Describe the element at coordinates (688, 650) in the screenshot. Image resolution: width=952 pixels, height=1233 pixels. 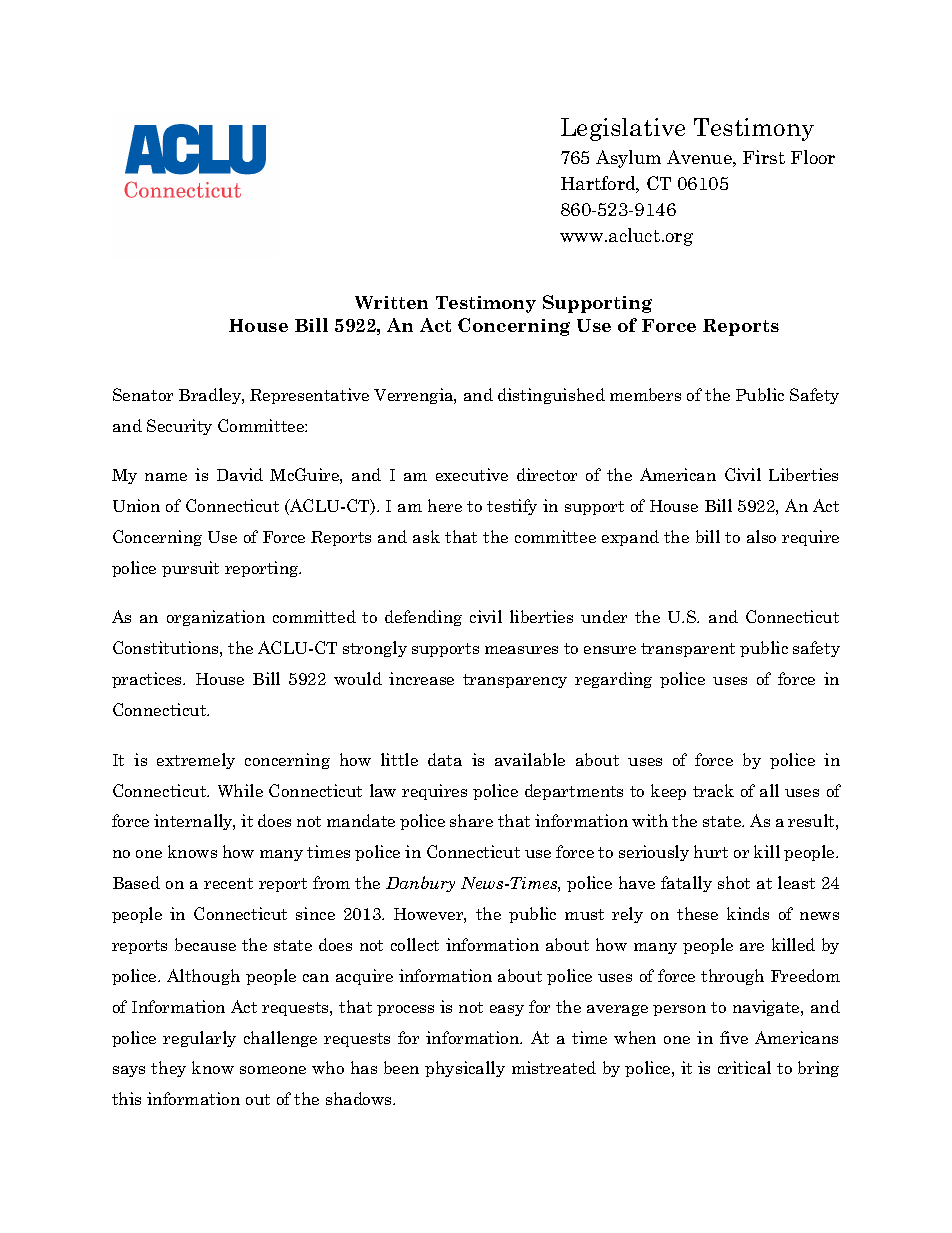
I see `transparent` at that location.
